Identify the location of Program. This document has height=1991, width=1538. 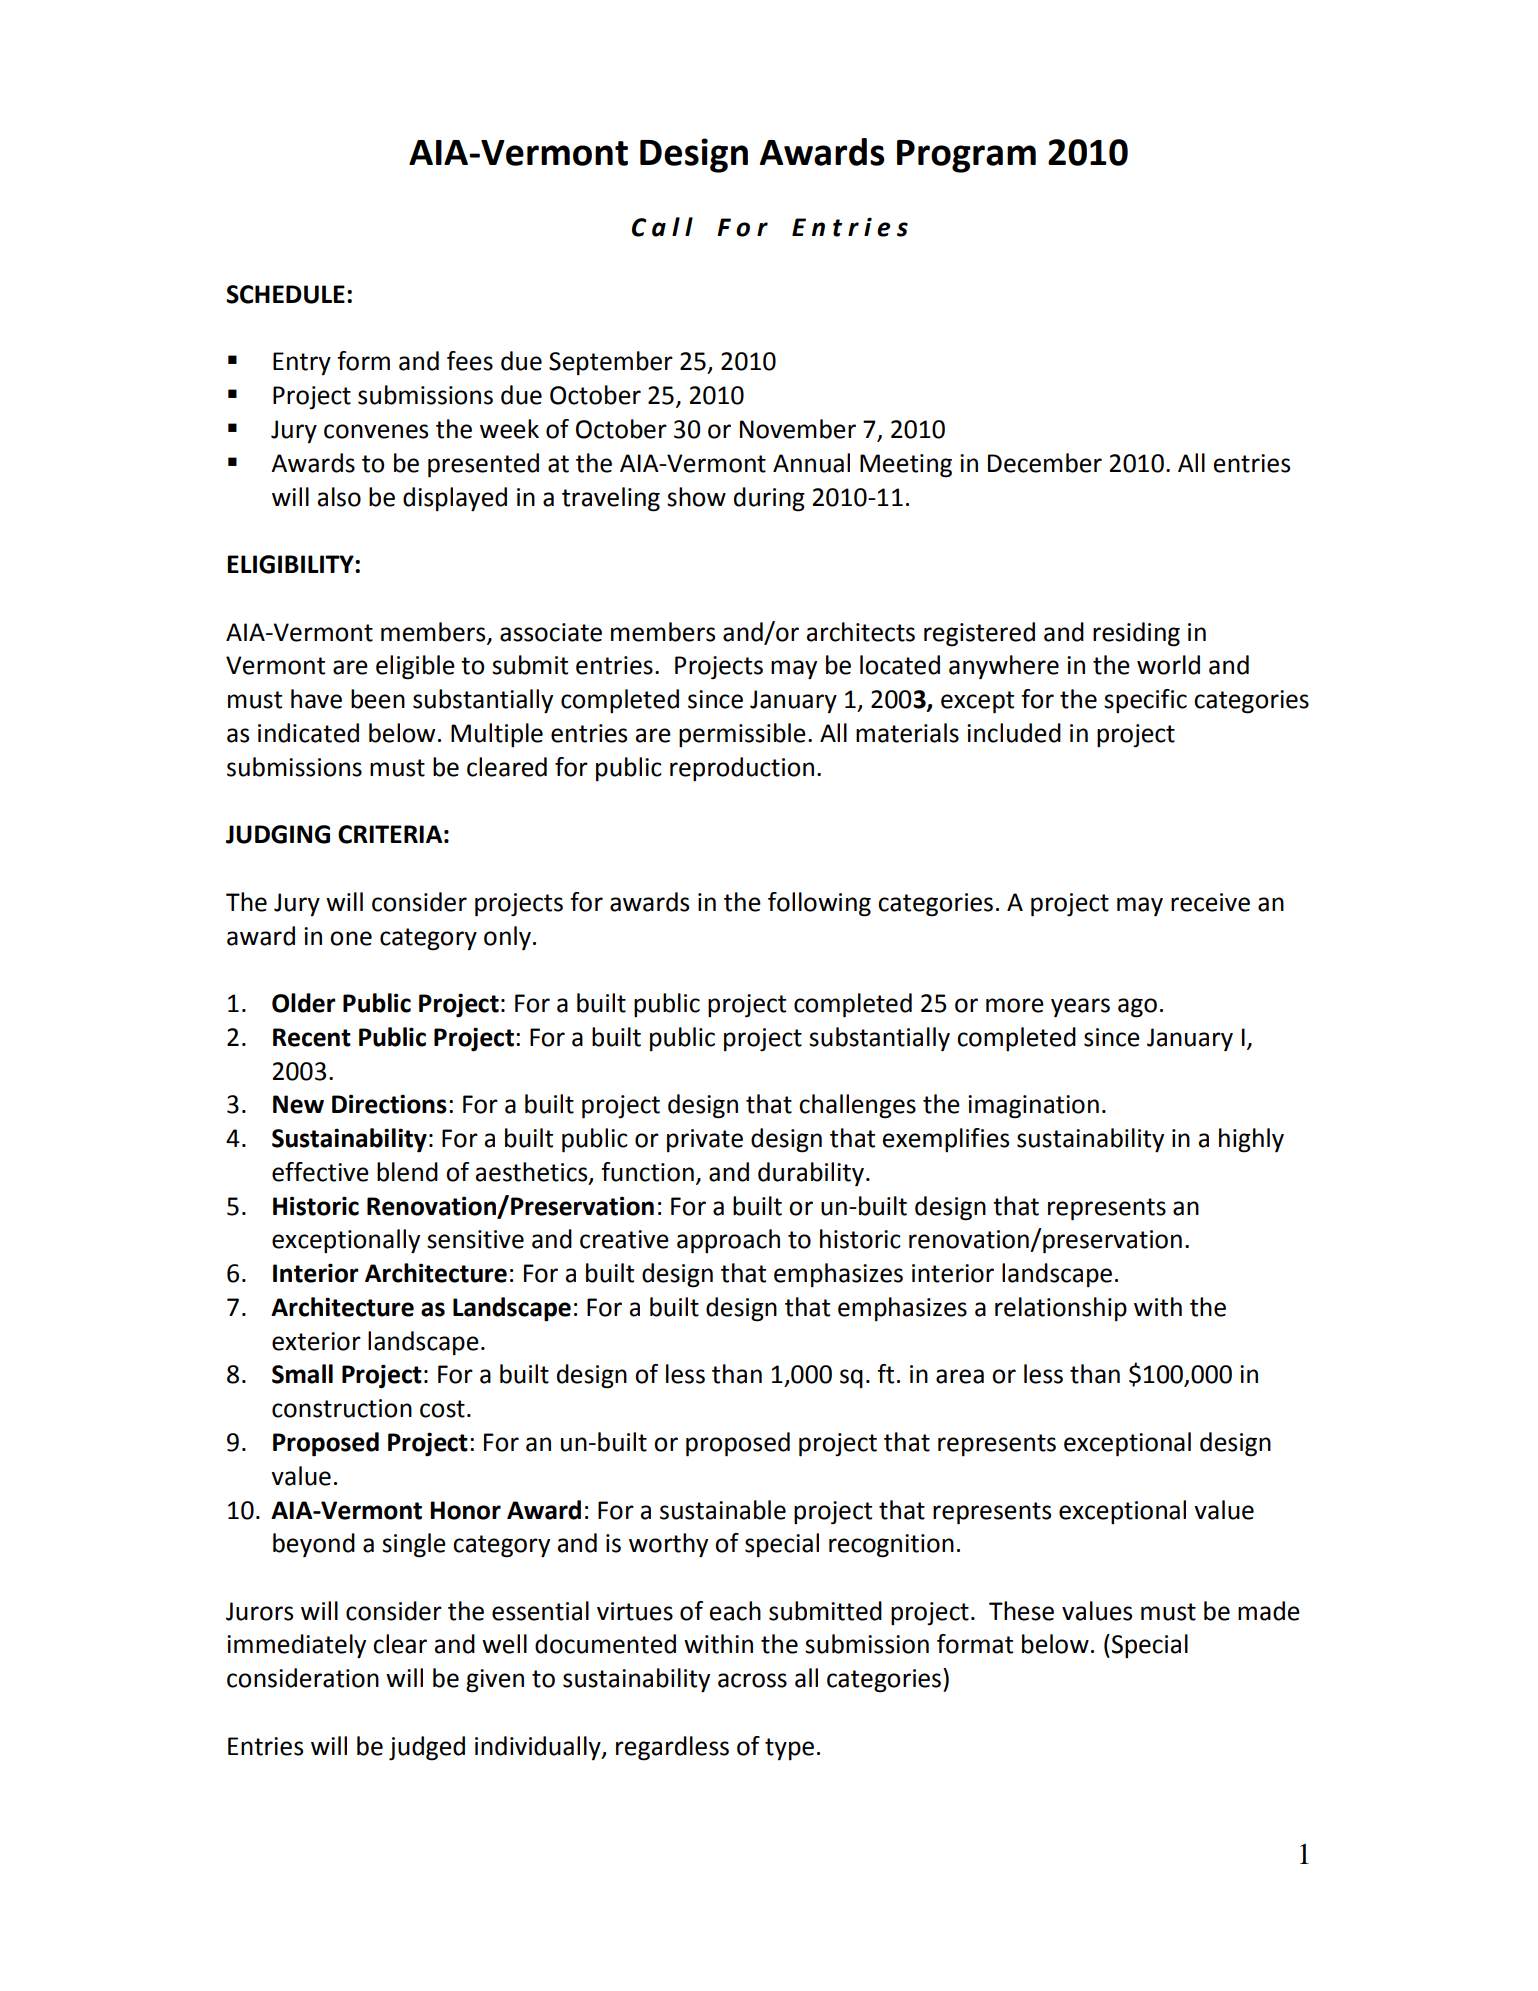
(966, 156).
